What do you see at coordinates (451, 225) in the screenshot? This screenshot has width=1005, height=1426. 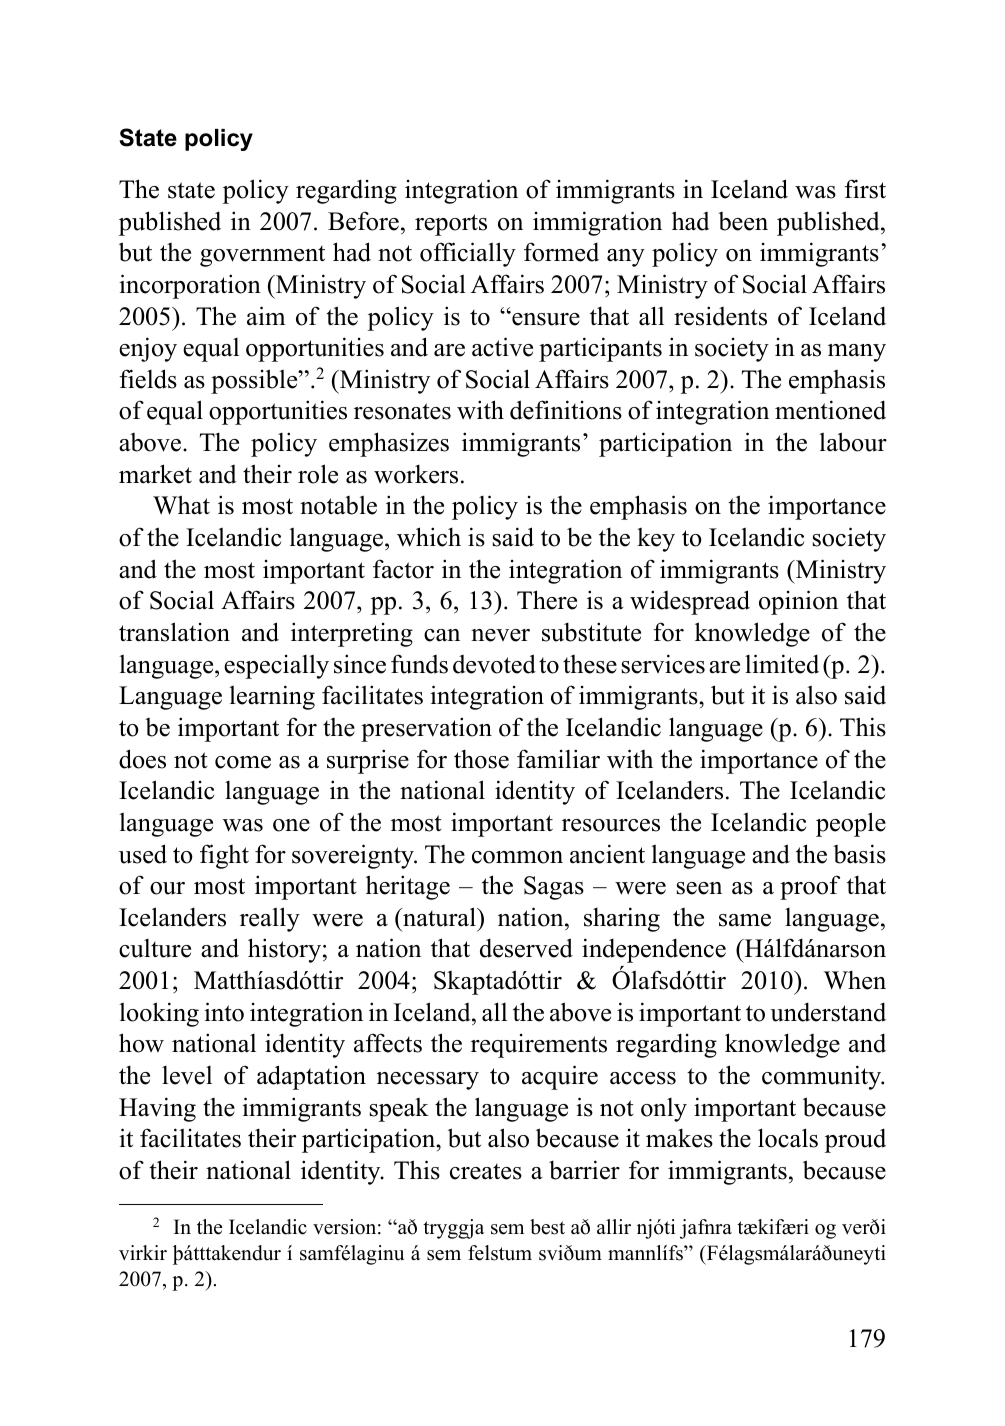 I see `reports` at bounding box center [451, 225].
